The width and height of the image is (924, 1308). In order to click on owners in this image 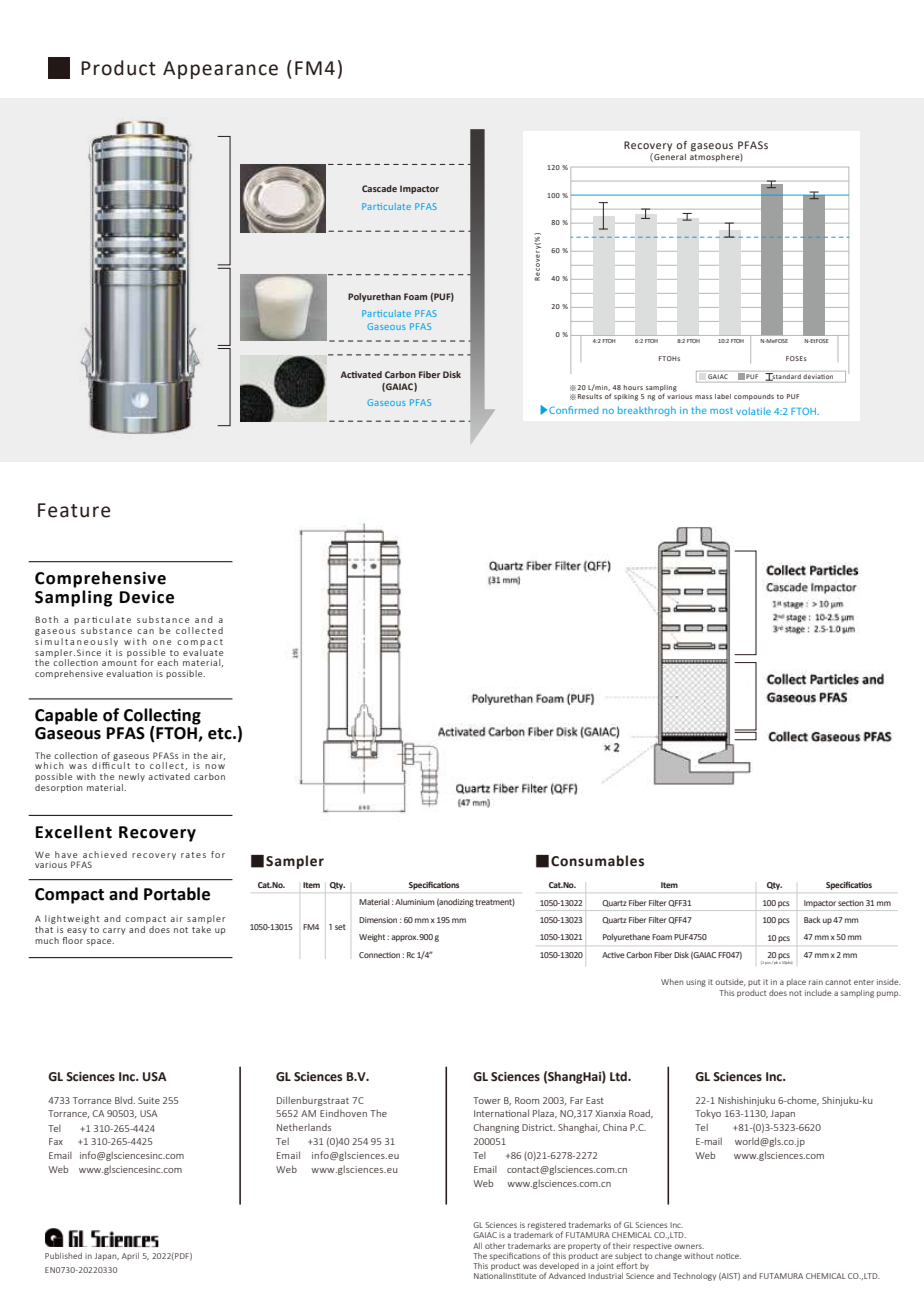, I will do `click(689, 1246)`.
